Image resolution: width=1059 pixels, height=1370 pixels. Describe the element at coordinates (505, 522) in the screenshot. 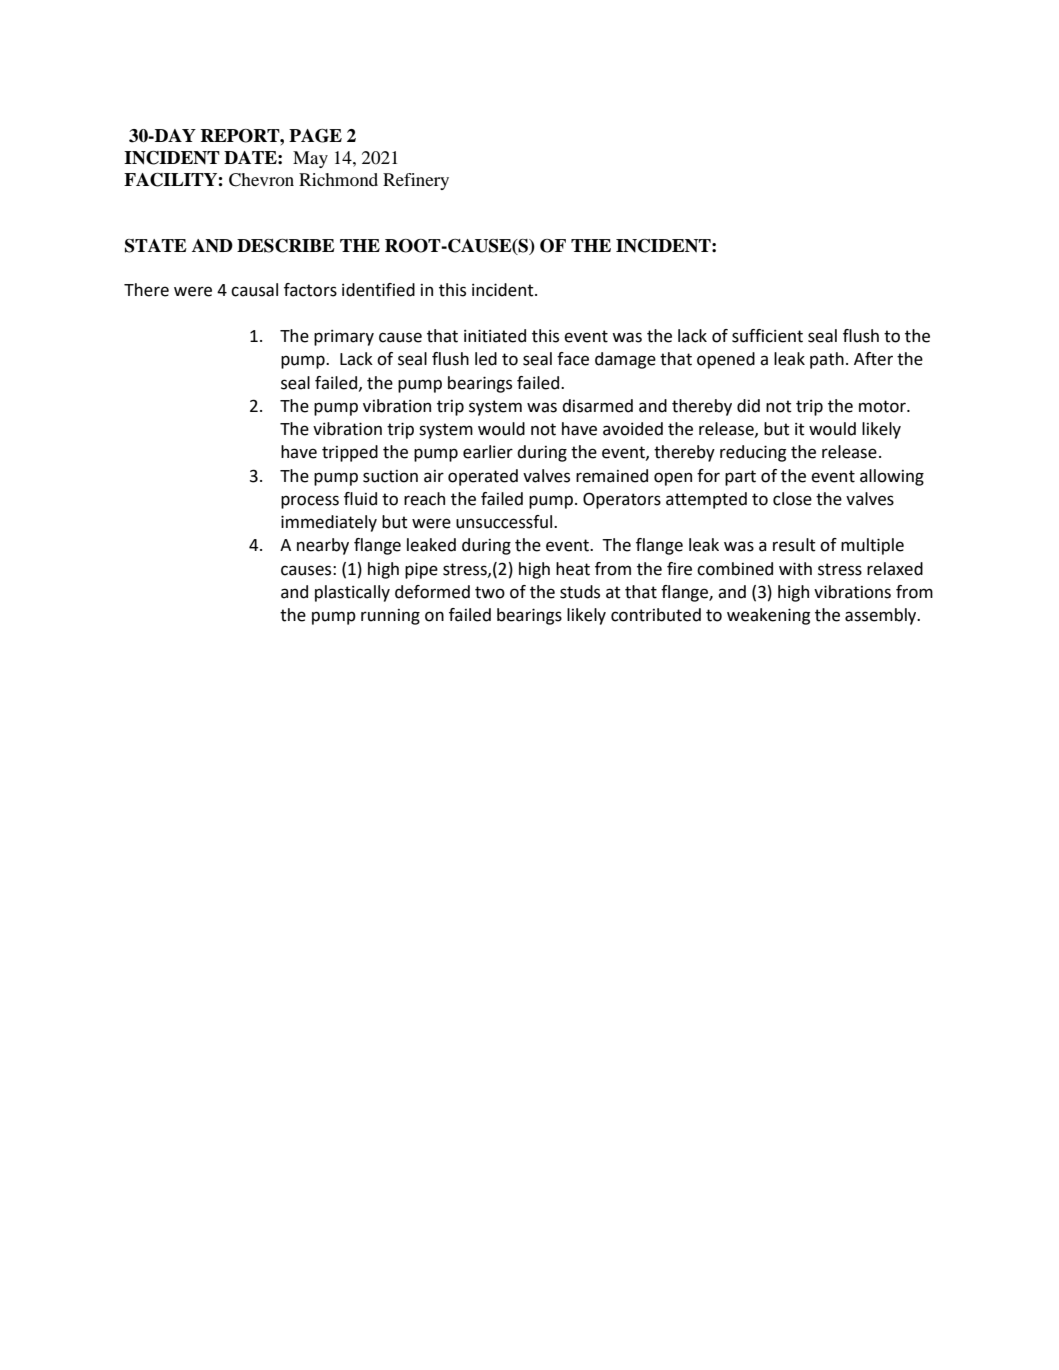

I see `unsuccessful` at that location.
